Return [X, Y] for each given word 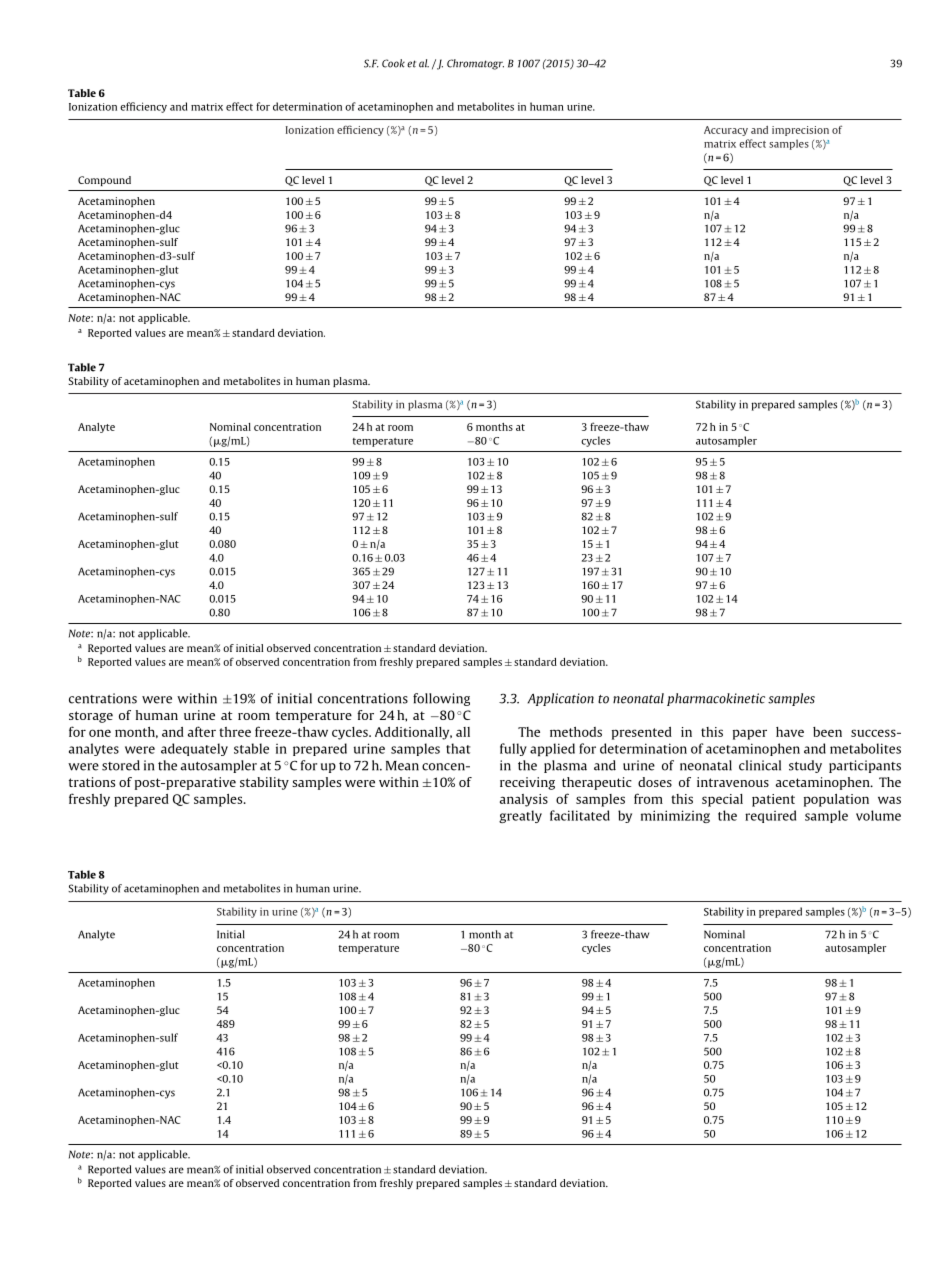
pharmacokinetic [716, 699]
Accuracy [726, 131]
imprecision [800, 131]
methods [576, 732]
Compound [104, 181]
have [790, 732]
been [827, 732]
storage [91, 717]
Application [561, 699]
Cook [393, 63]
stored [121, 765]
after [202, 731]
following [441, 699]
